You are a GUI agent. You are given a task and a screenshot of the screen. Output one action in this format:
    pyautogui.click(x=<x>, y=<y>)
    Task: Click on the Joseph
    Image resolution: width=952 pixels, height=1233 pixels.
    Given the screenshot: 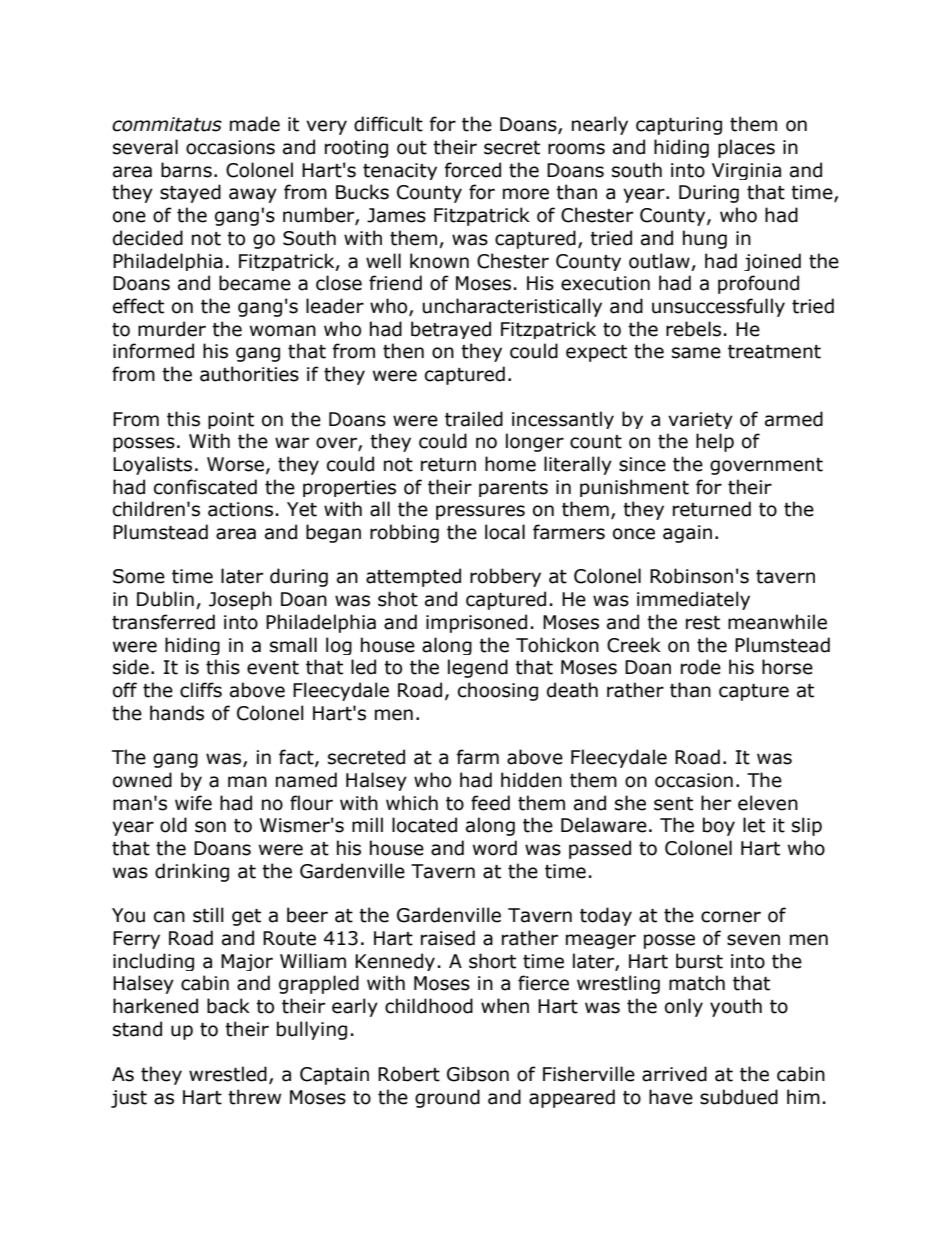 What is the action you would take?
    pyautogui.click(x=240, y=600)
